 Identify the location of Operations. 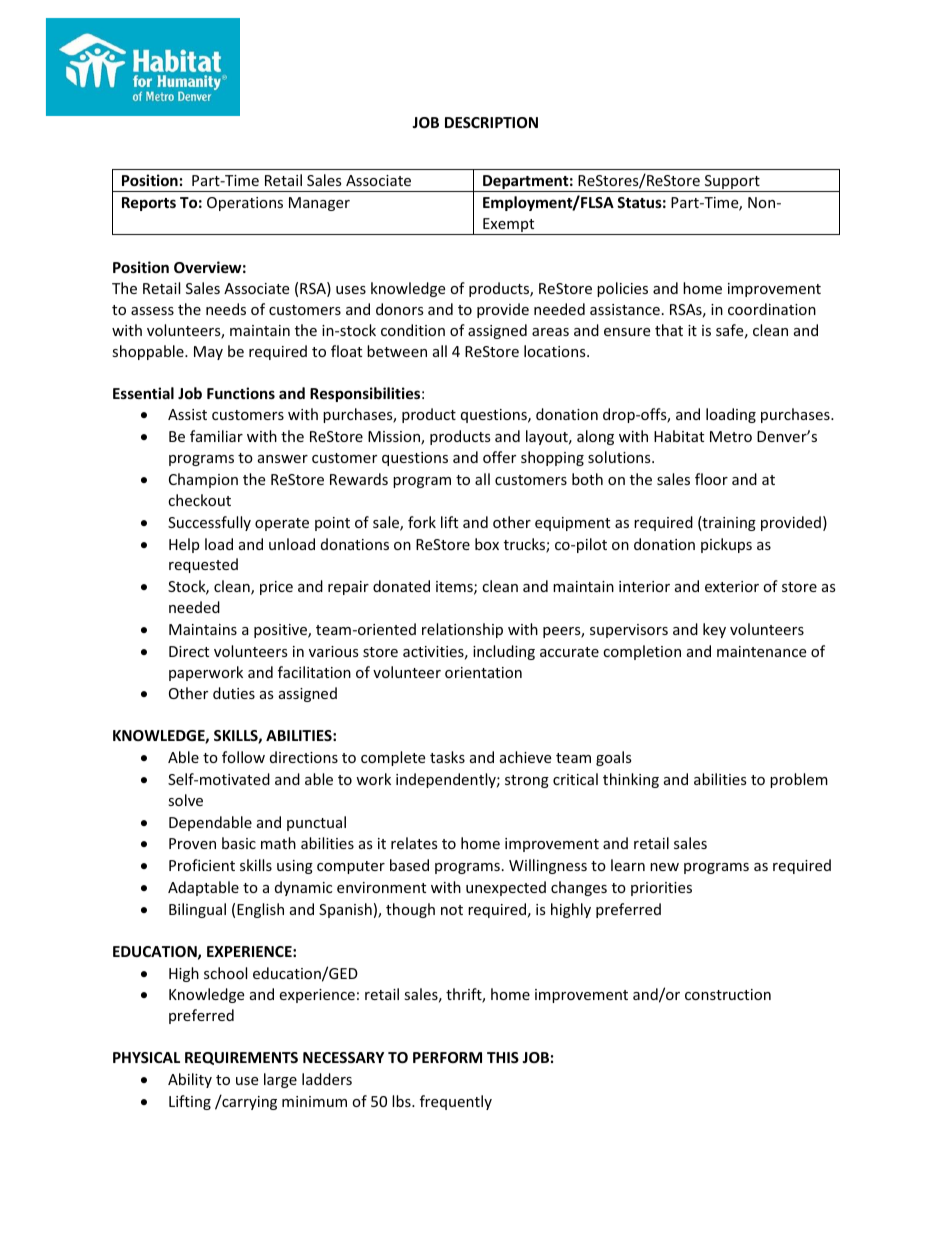
(245, 204).
